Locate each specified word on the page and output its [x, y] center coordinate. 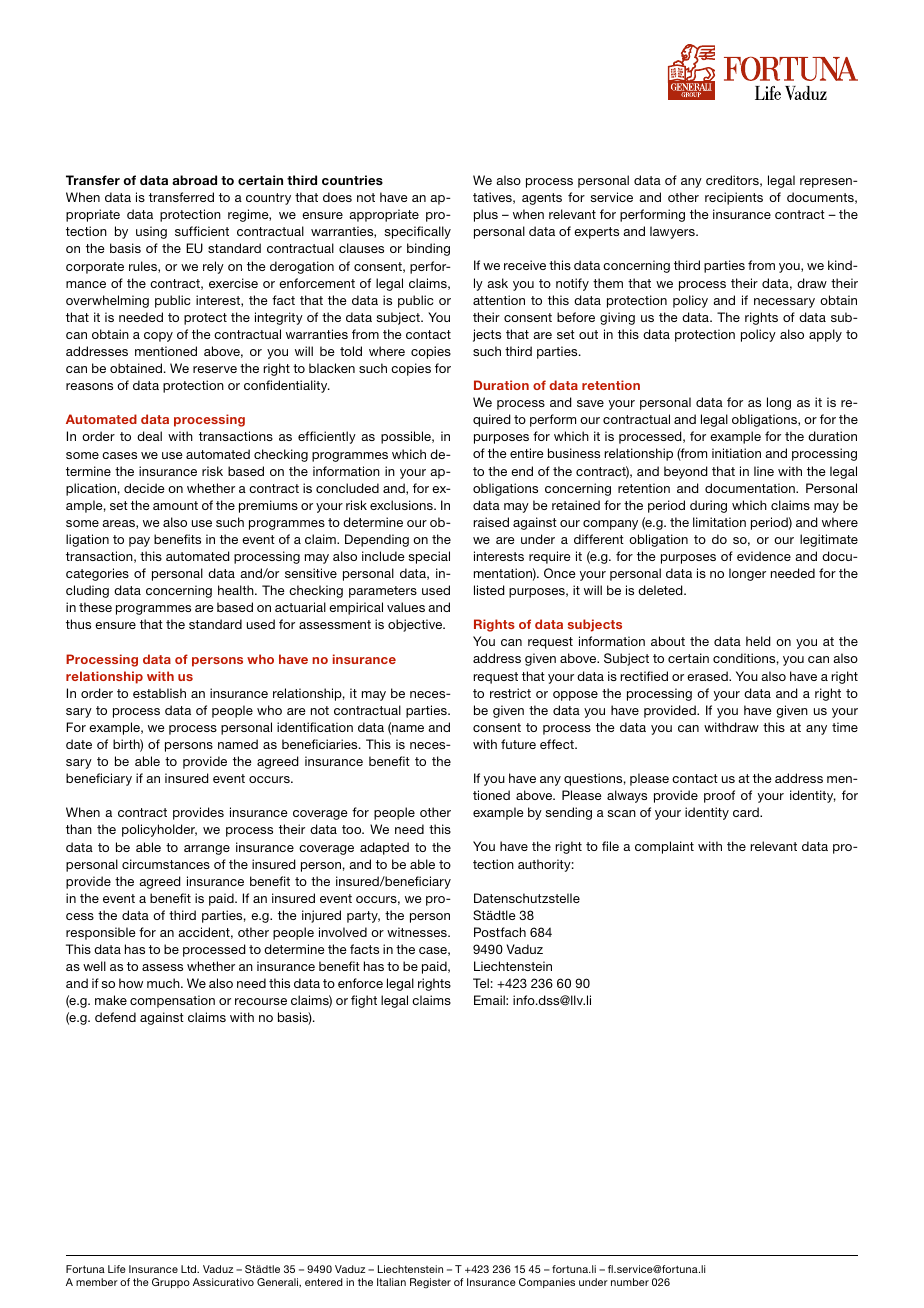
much [164, 983]
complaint [664, 847]
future [518, 744]
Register [430, 1283]
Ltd [190, 1269]
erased [708, 676]
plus [486, 215]
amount [175, 505]
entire [527, 453]
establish [159, 693]
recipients [734, 198]
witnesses [418, 932]
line [764, 471]
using [151, 232]
